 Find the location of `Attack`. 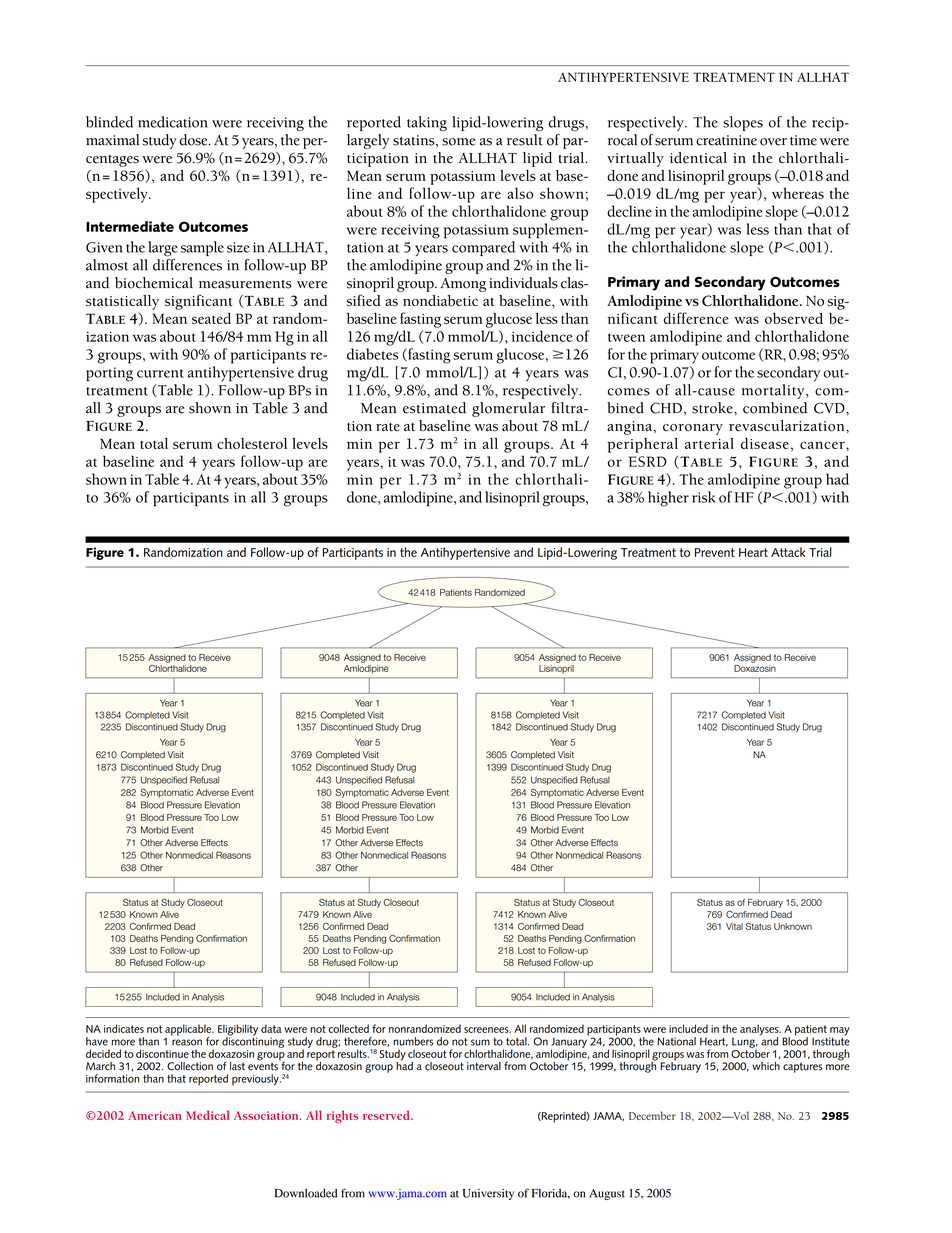

Attack is located at coordinates (788, 552).
